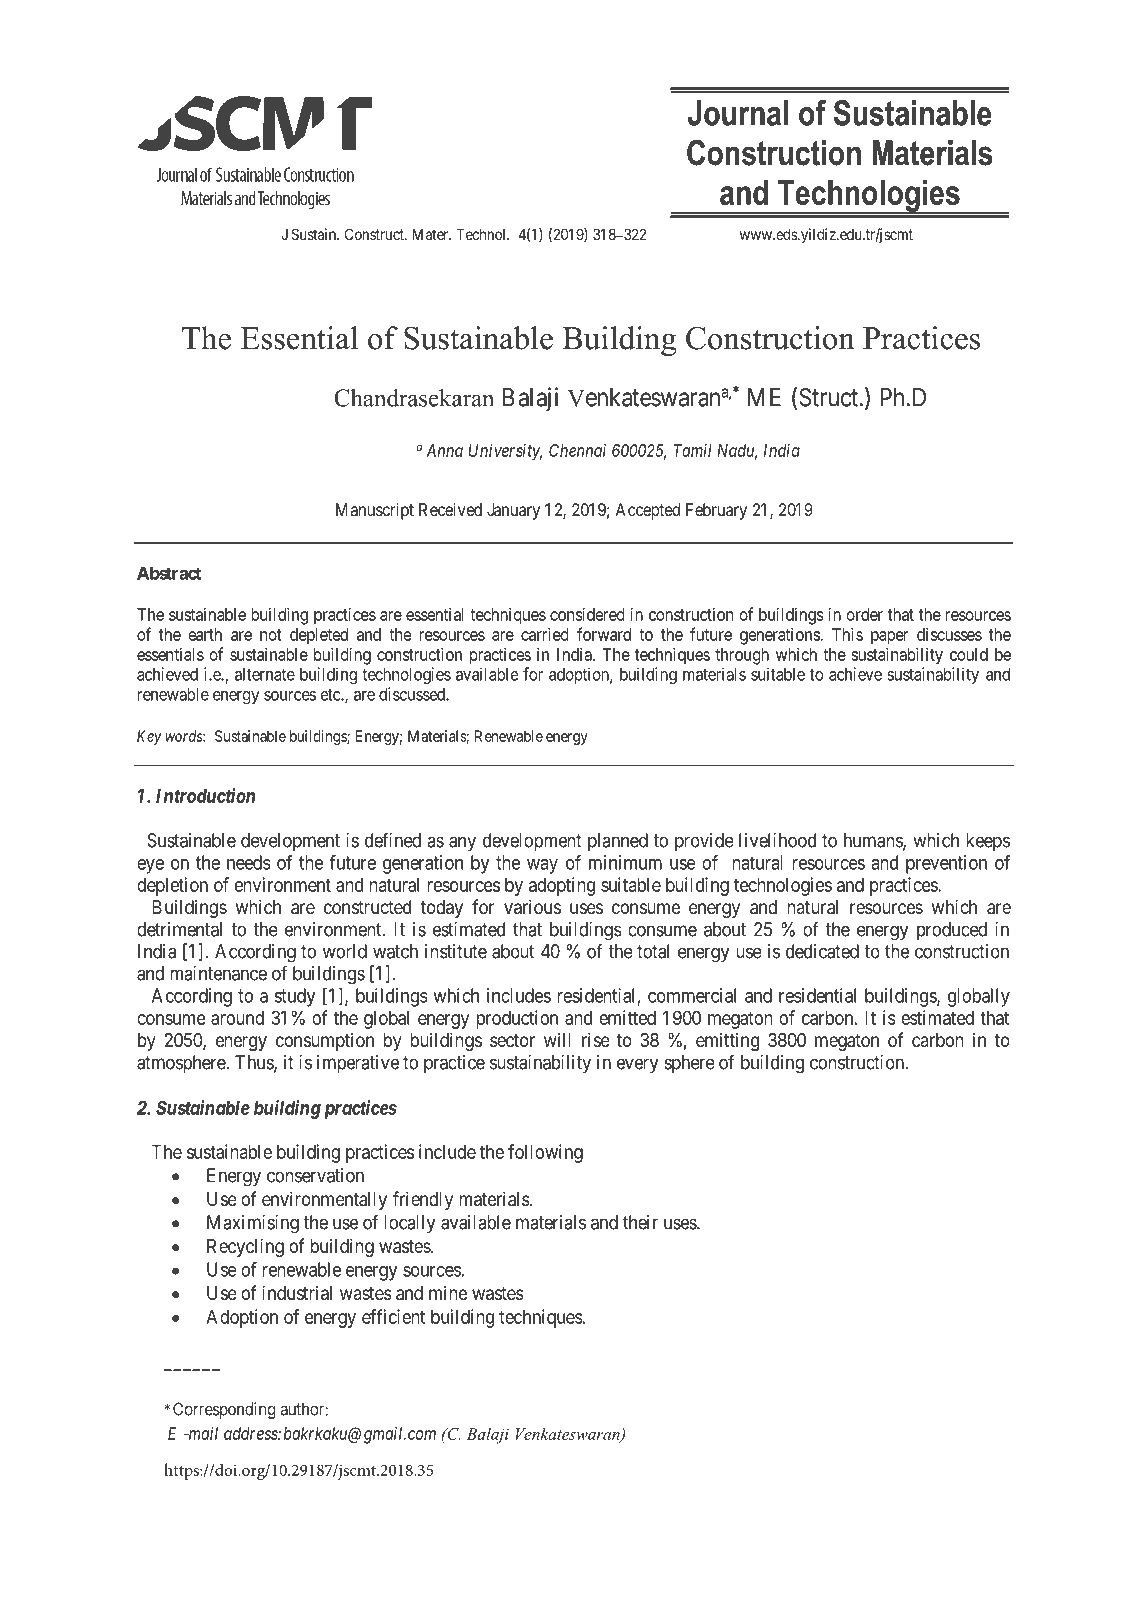  What do you see at coordinates (640, 1222) in the screenshot?
I see `their` at bounding box center [640, 1222].
